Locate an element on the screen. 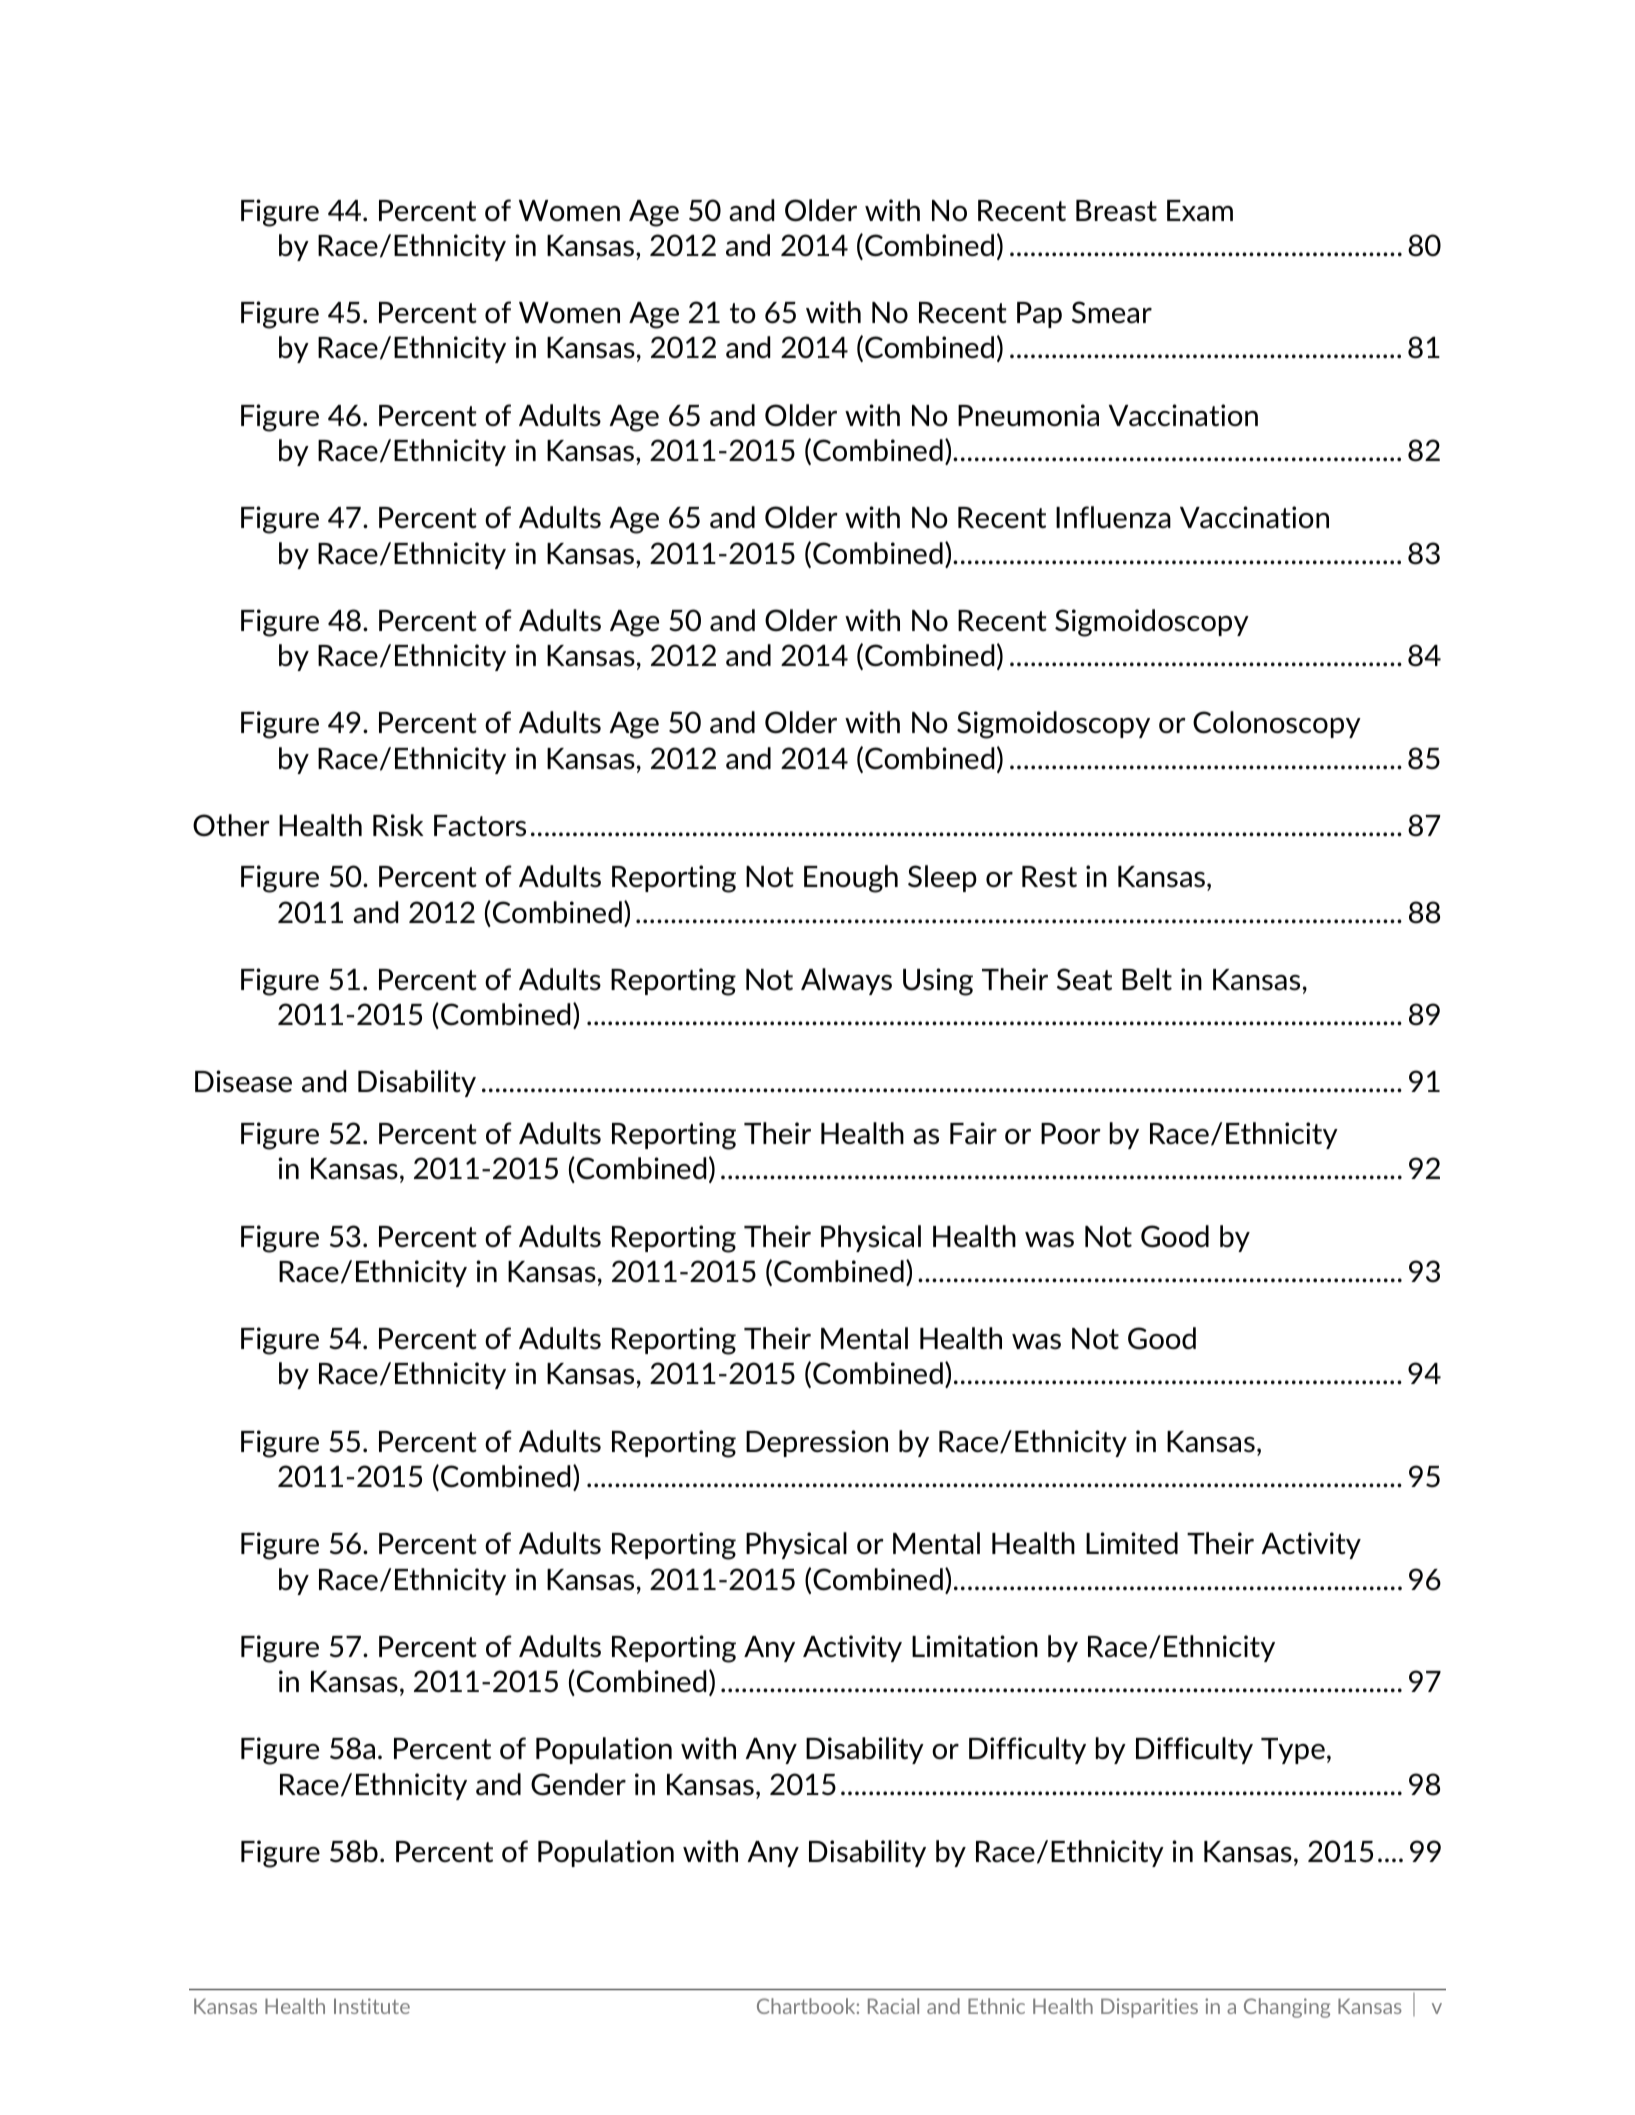 Image resolution: width=1635 pixels, height=2115 pixels. Limitation is located at coordinates (975, 1646).
